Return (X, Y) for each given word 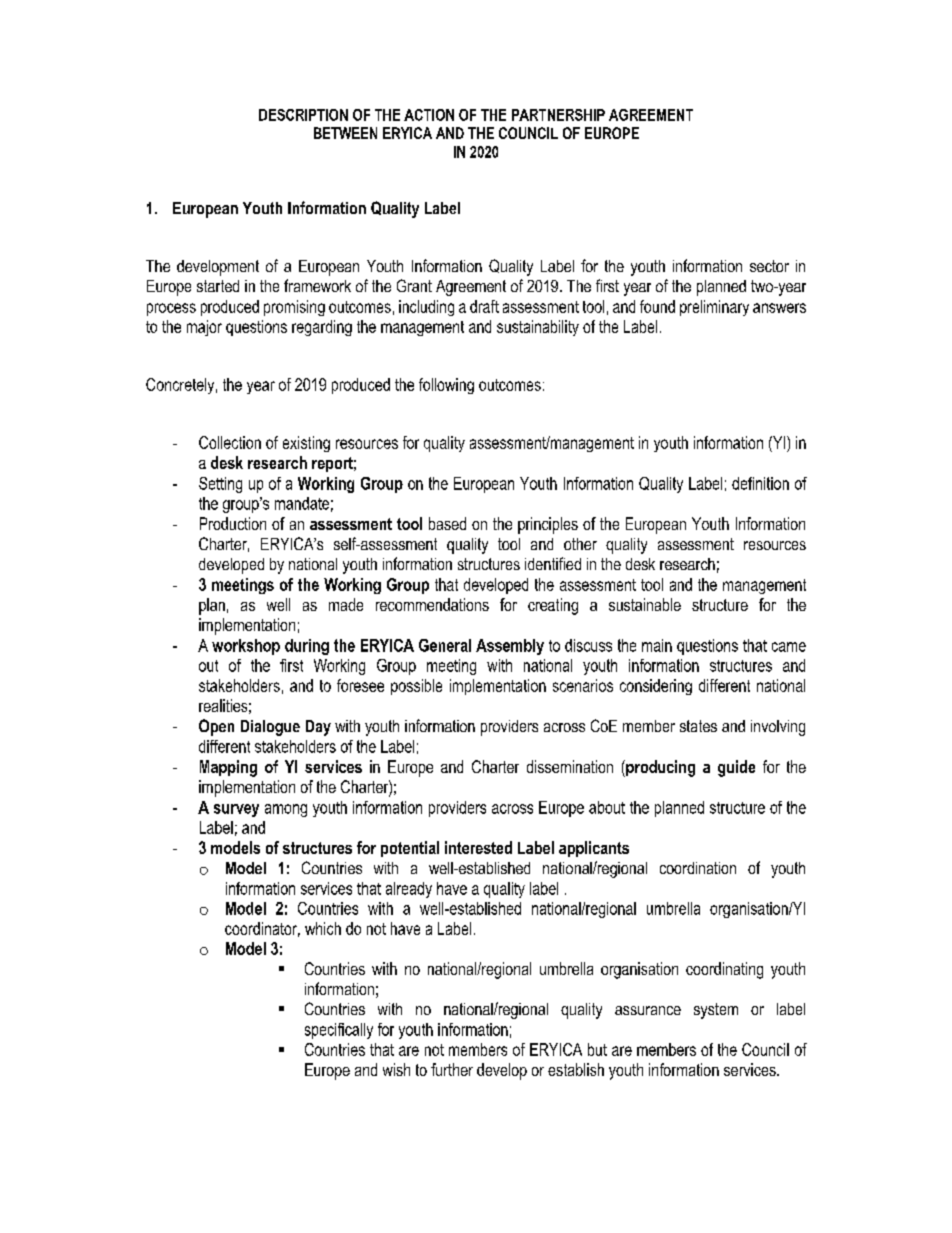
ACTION (429, 115)
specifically (339, 1031)
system (716, 1011)
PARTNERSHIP (558, 115)
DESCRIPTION (303, 115)
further (452, 1069)
